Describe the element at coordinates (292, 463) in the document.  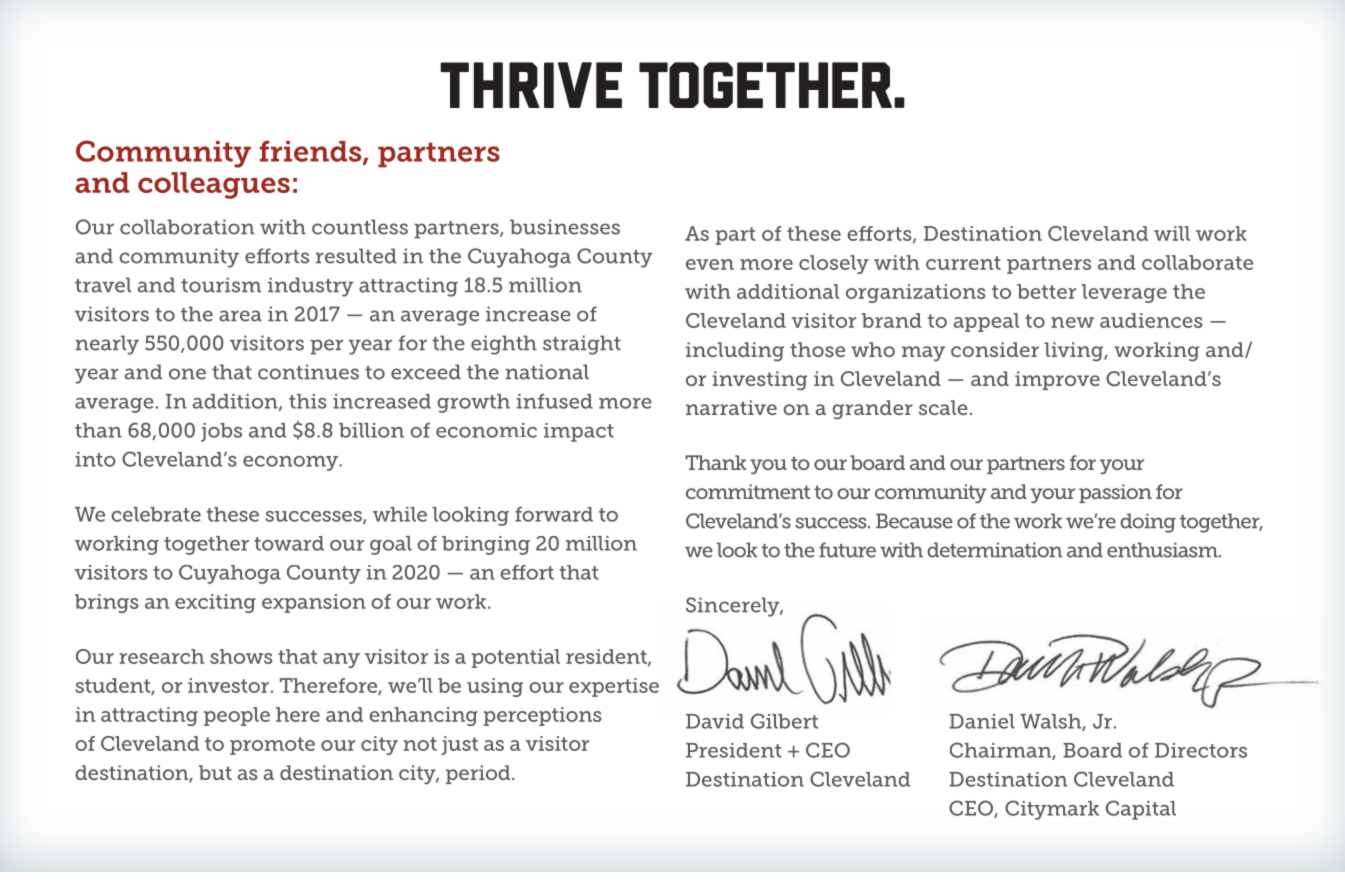
I see `economy` at that location.
